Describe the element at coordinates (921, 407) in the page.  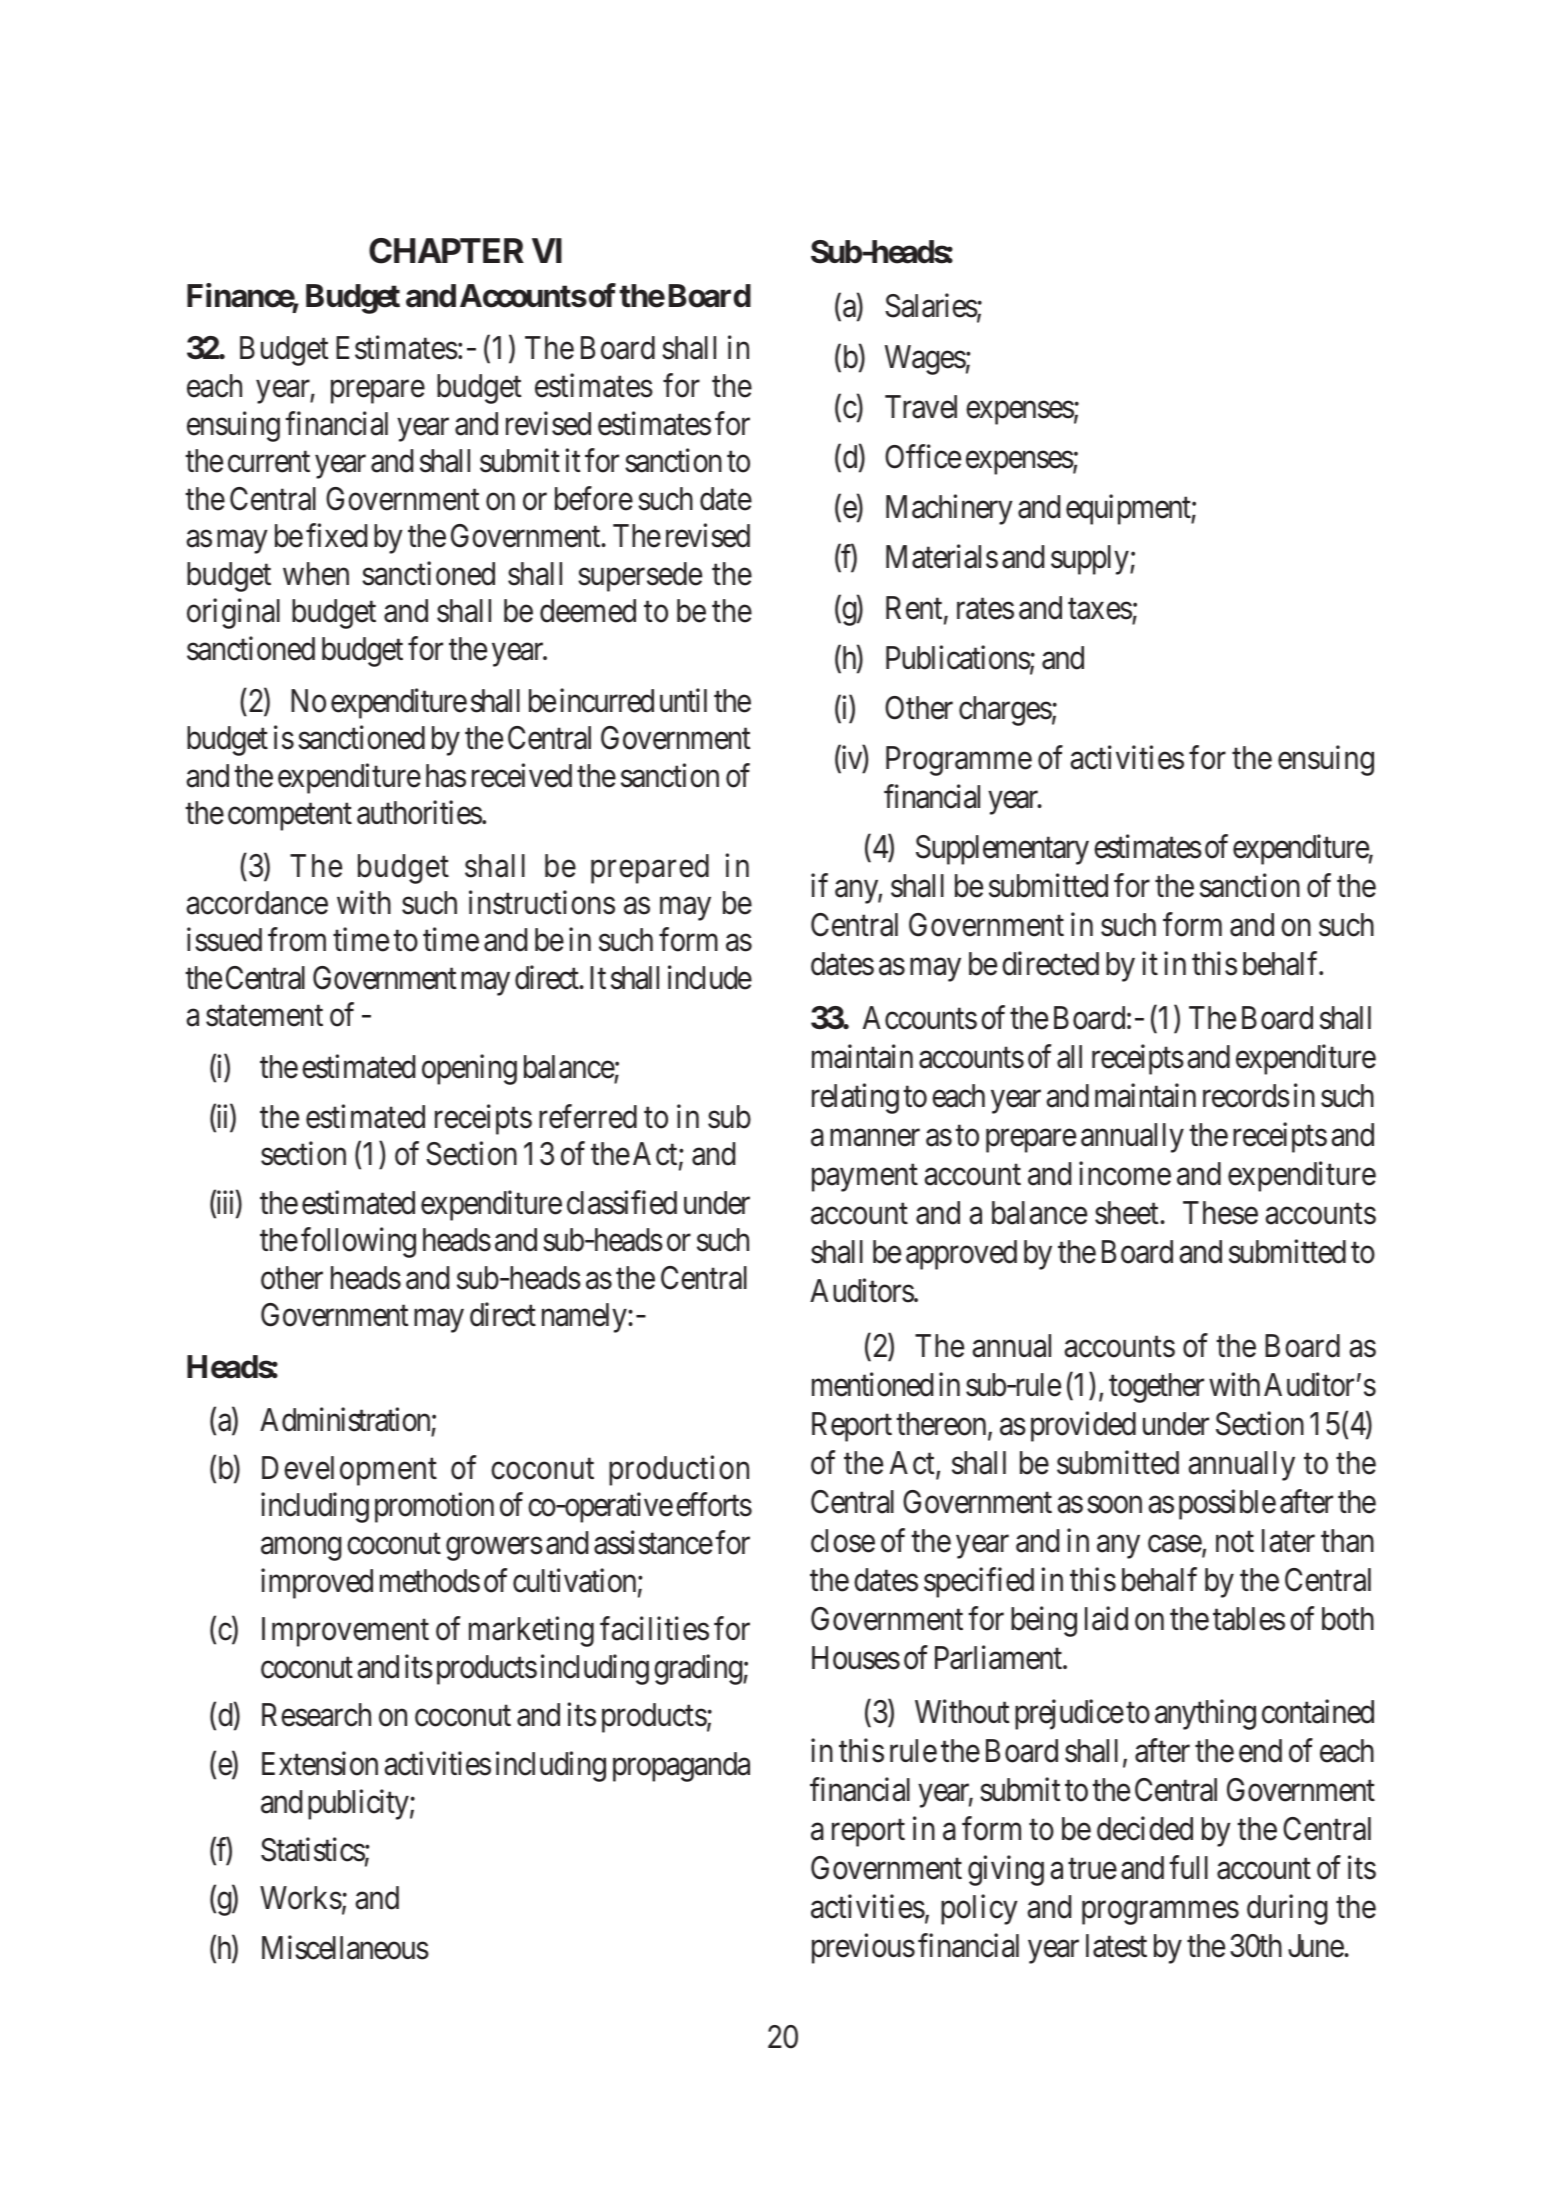
I see `Travel` at that location.
